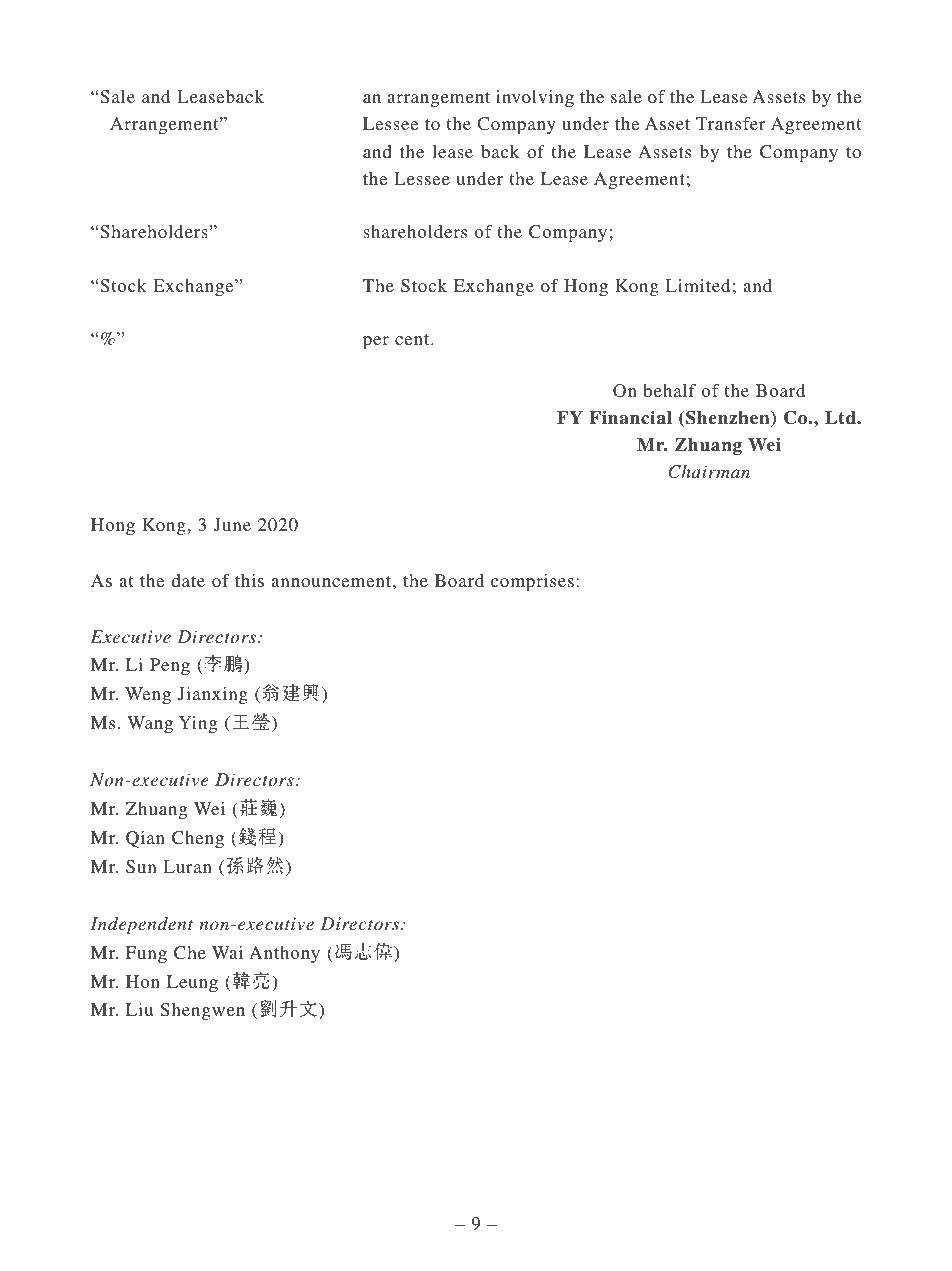  What do you see at coordinates (729, 418) in the screenshot?
I see `Shenzhen` at bounding box center [729, 418].
